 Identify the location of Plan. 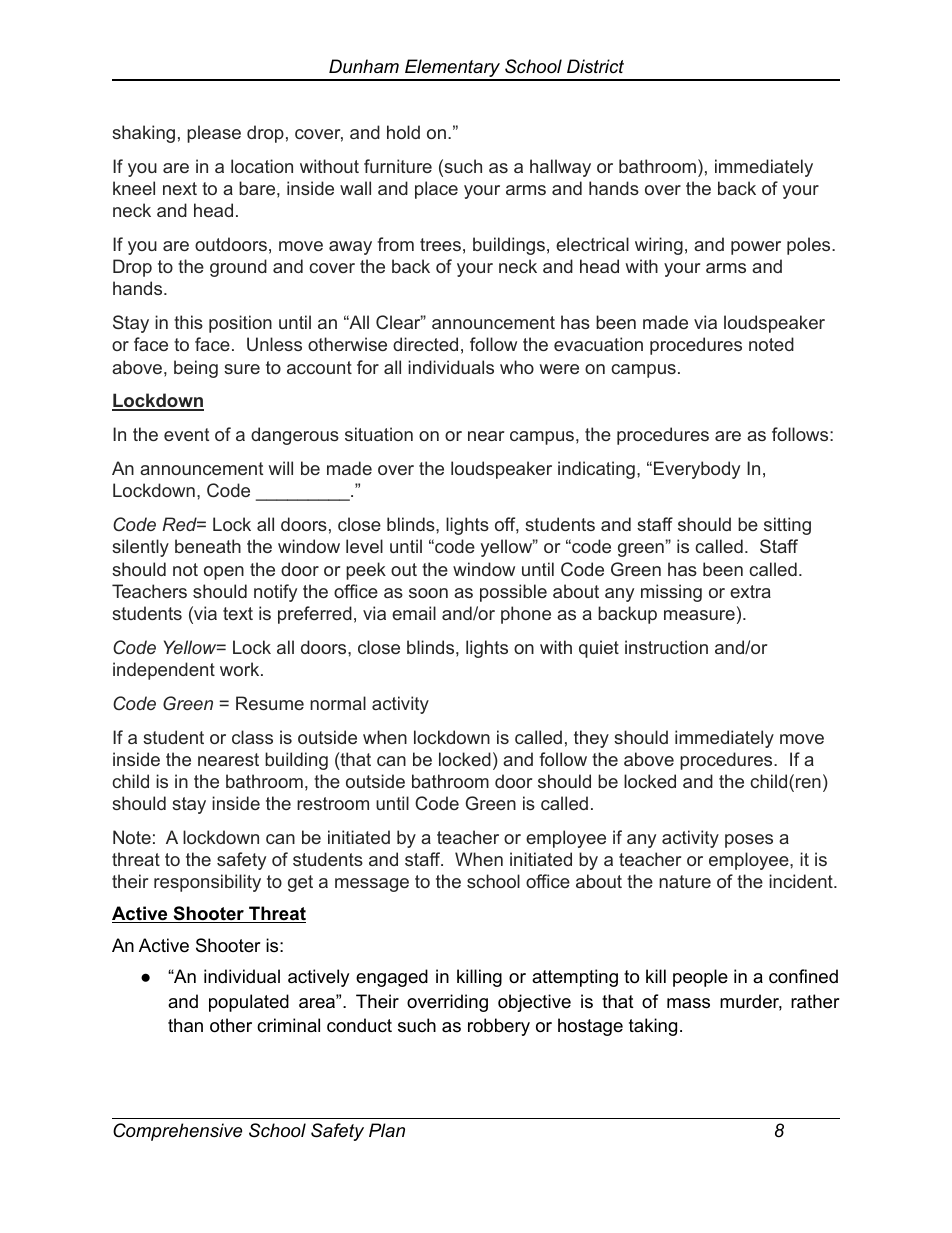
(387, 1130).
